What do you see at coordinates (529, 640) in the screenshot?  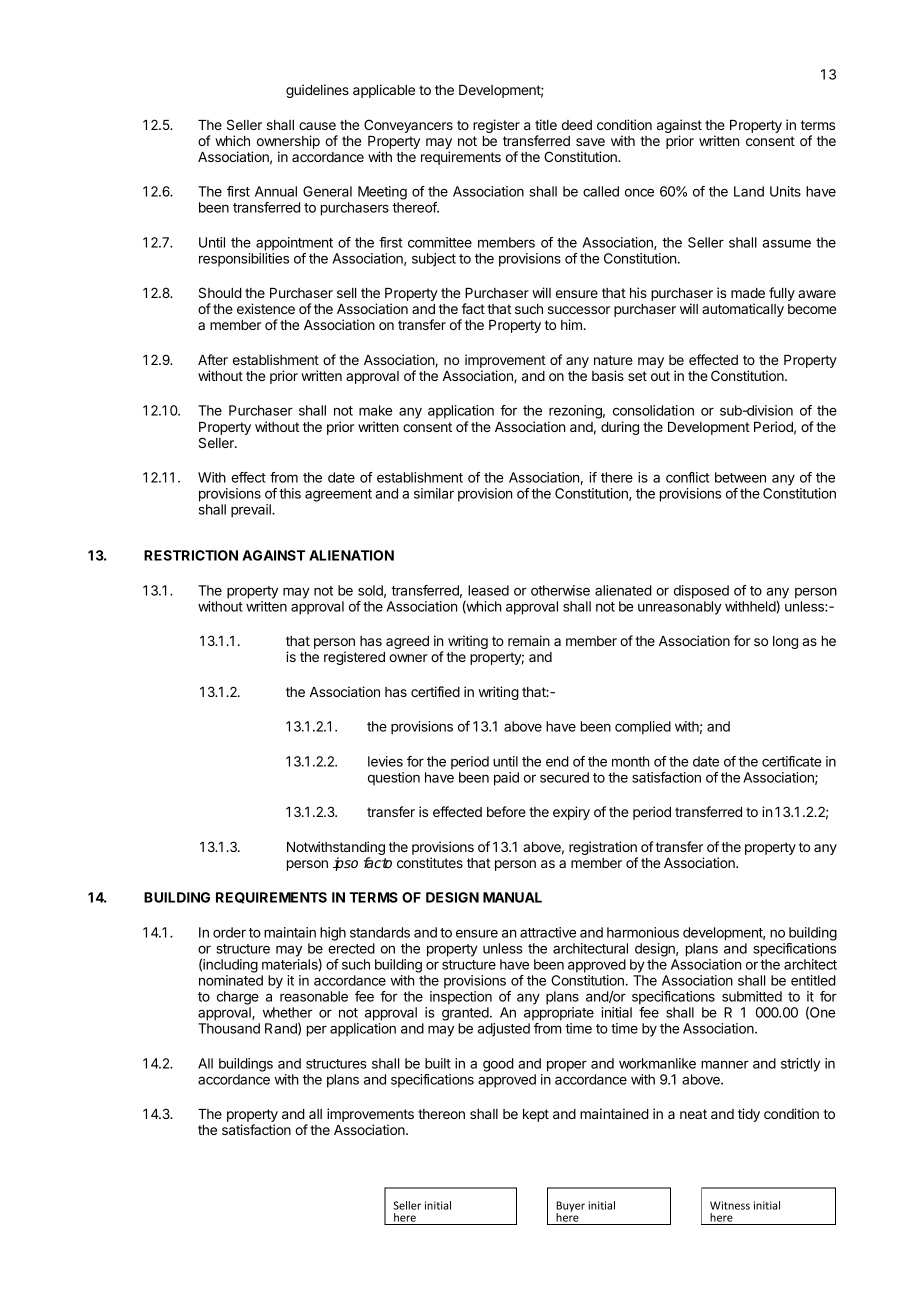 I see `remain` at bounding box center [529, 640].
